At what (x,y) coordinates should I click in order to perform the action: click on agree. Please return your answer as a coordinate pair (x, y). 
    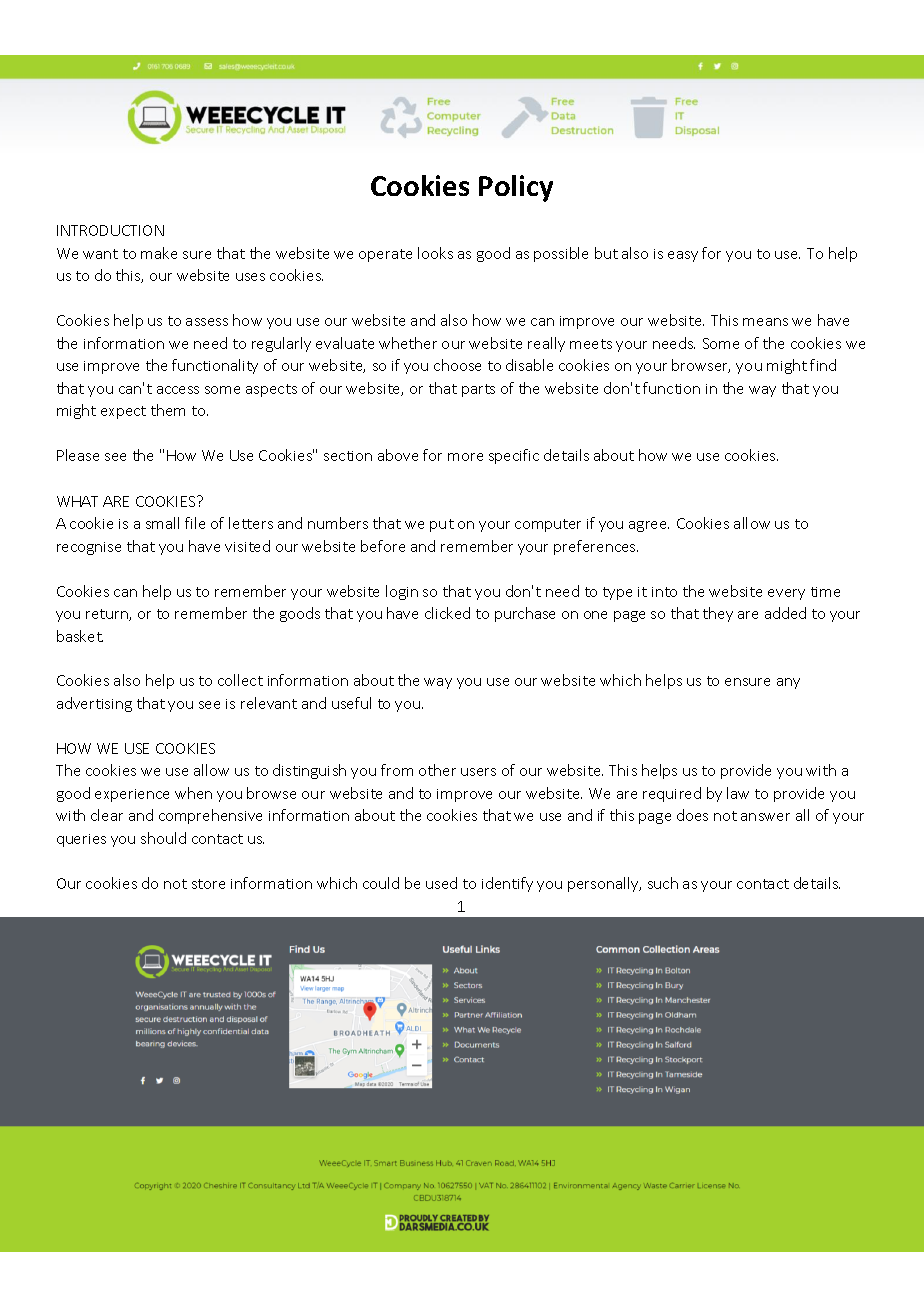
    Looking at the image, I should click on (649, 526).
